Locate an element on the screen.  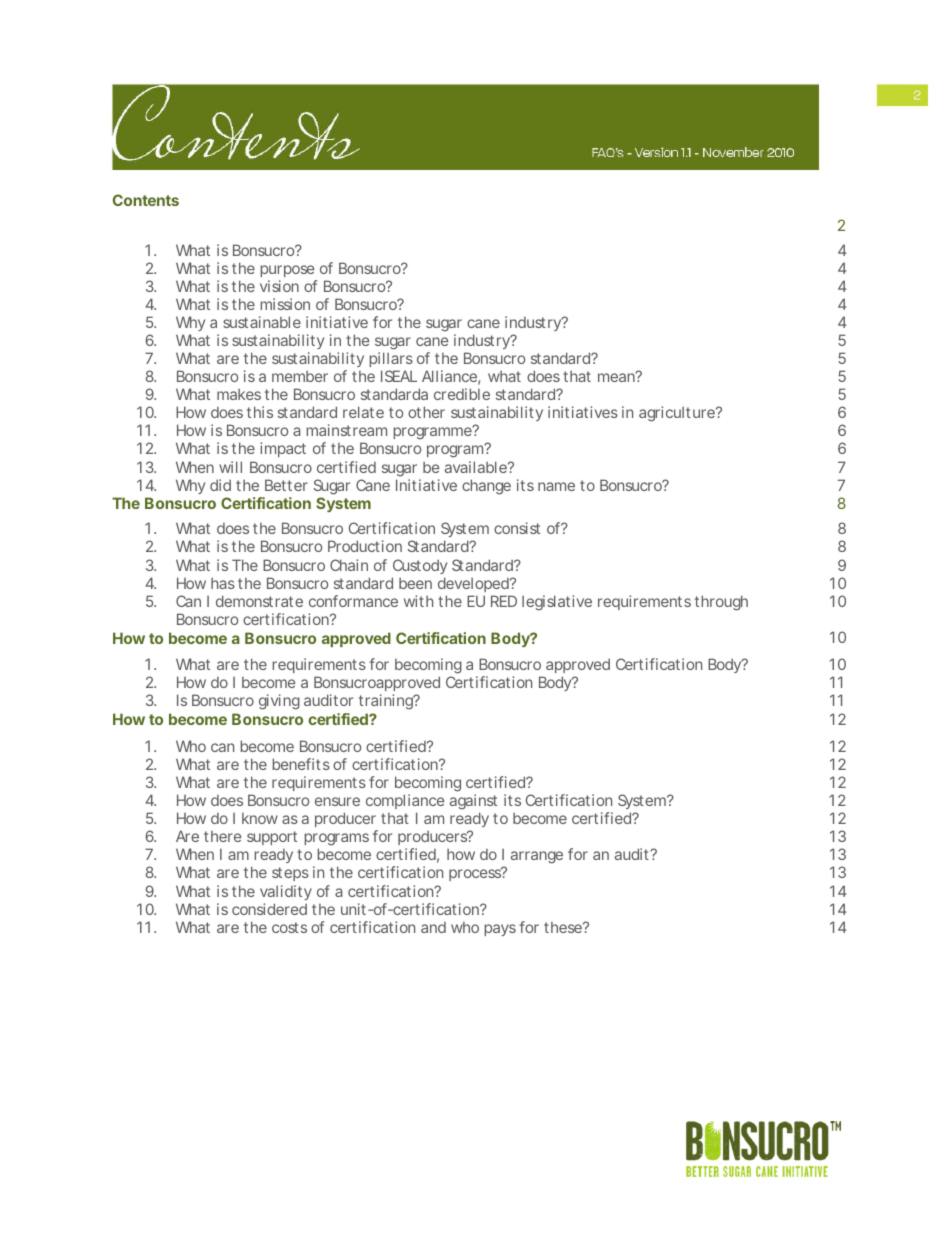
training is located at coordinates (387, 702).
